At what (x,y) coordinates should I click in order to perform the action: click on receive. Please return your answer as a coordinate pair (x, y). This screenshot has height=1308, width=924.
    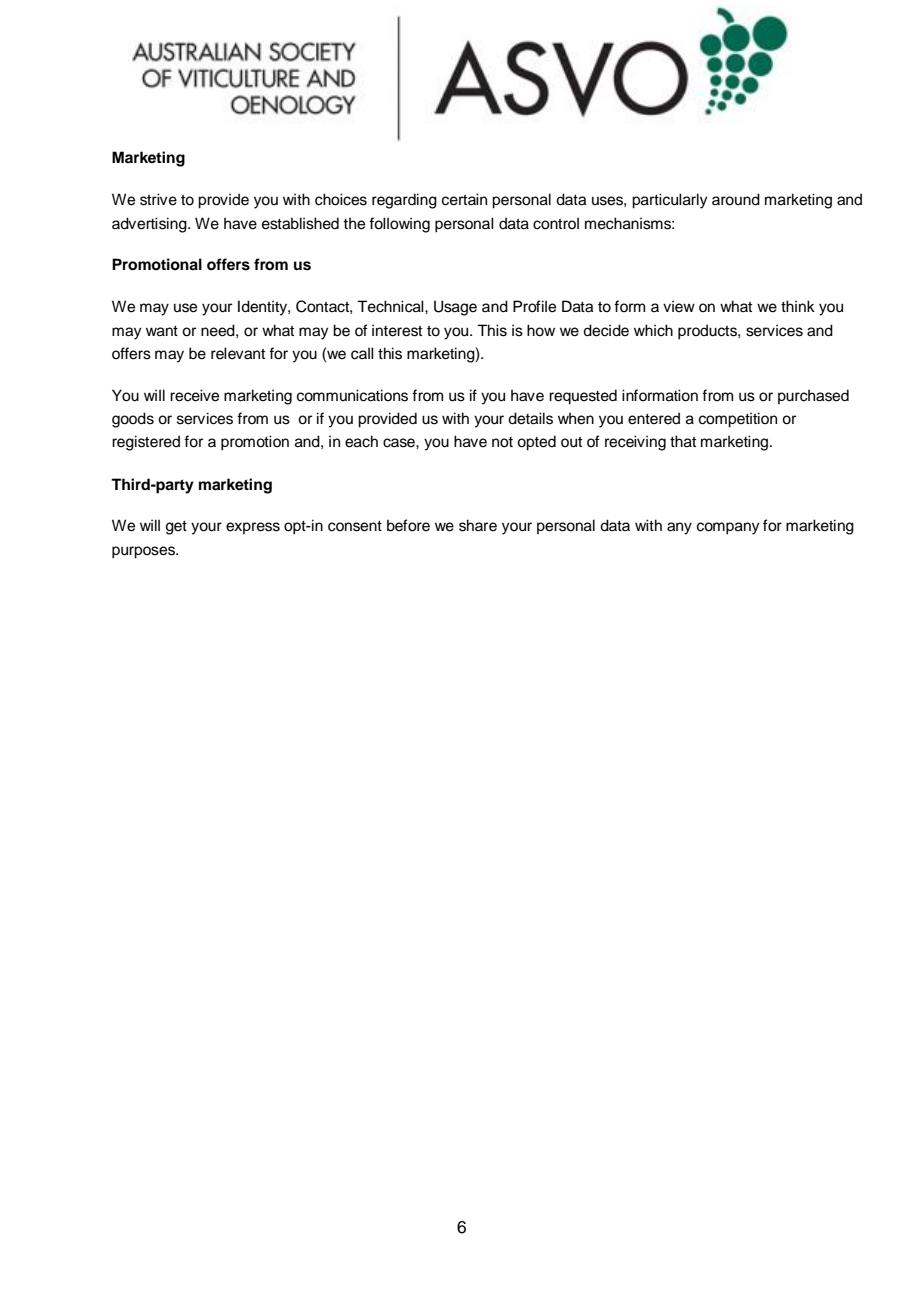
    Looking at the image, I should click on (194, 395).
